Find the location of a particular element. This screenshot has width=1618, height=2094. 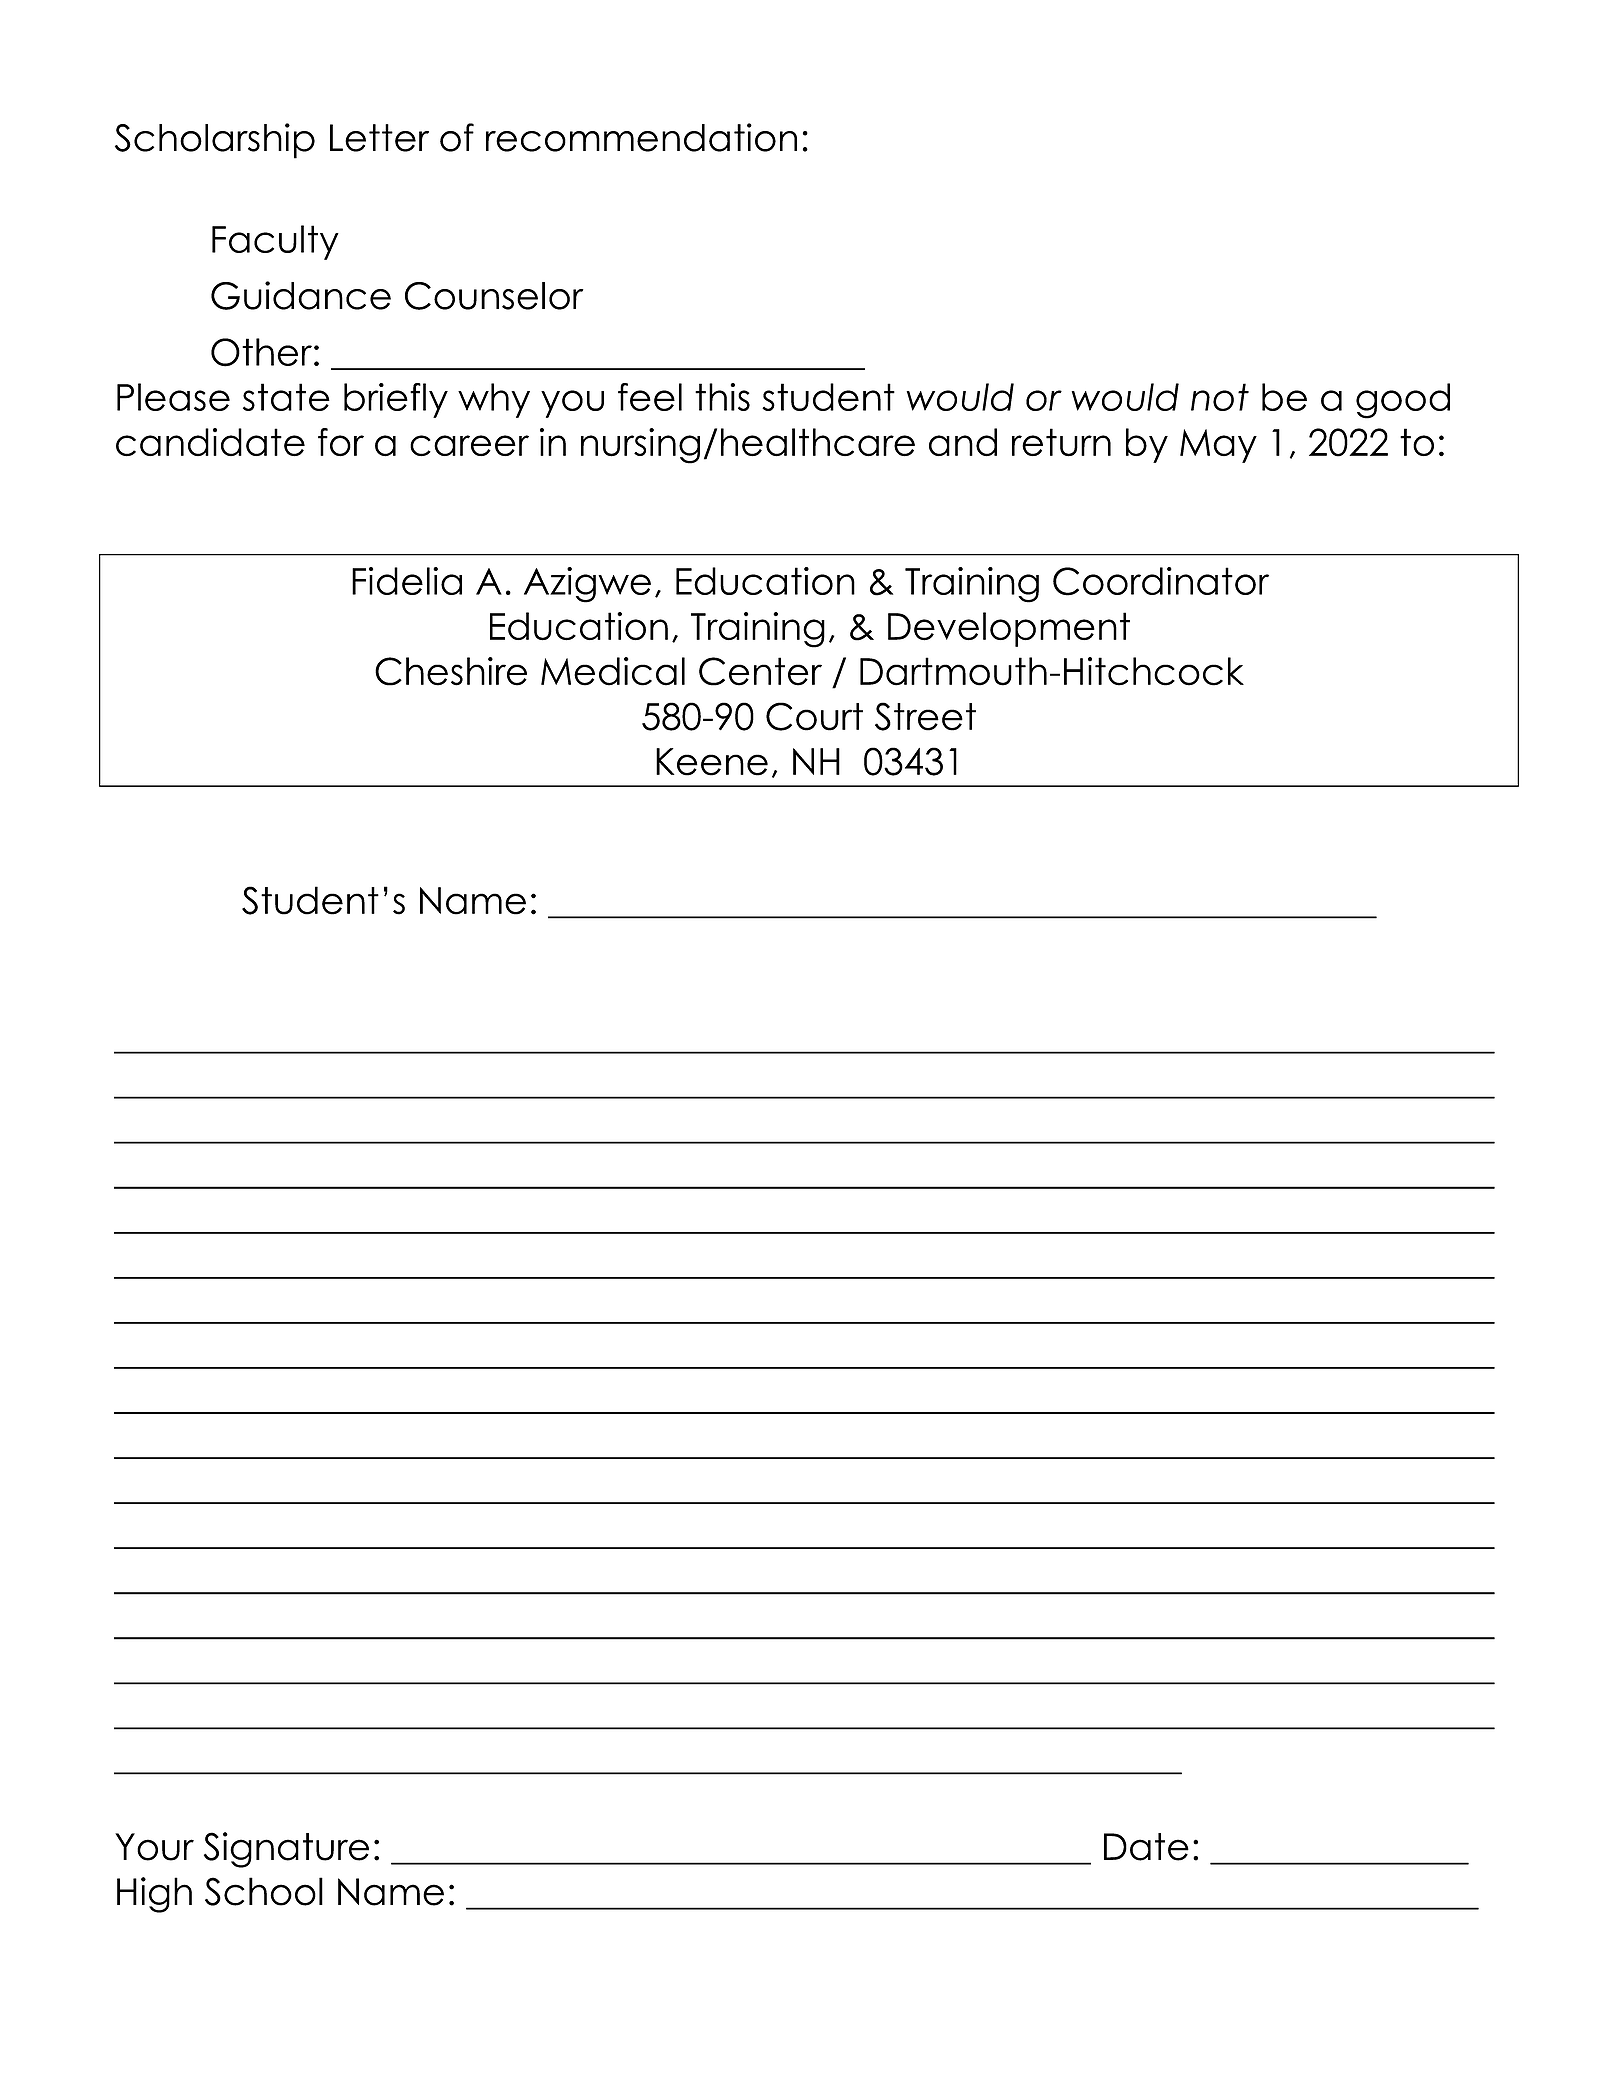

Signature is located at coordinates (286, 1850).
